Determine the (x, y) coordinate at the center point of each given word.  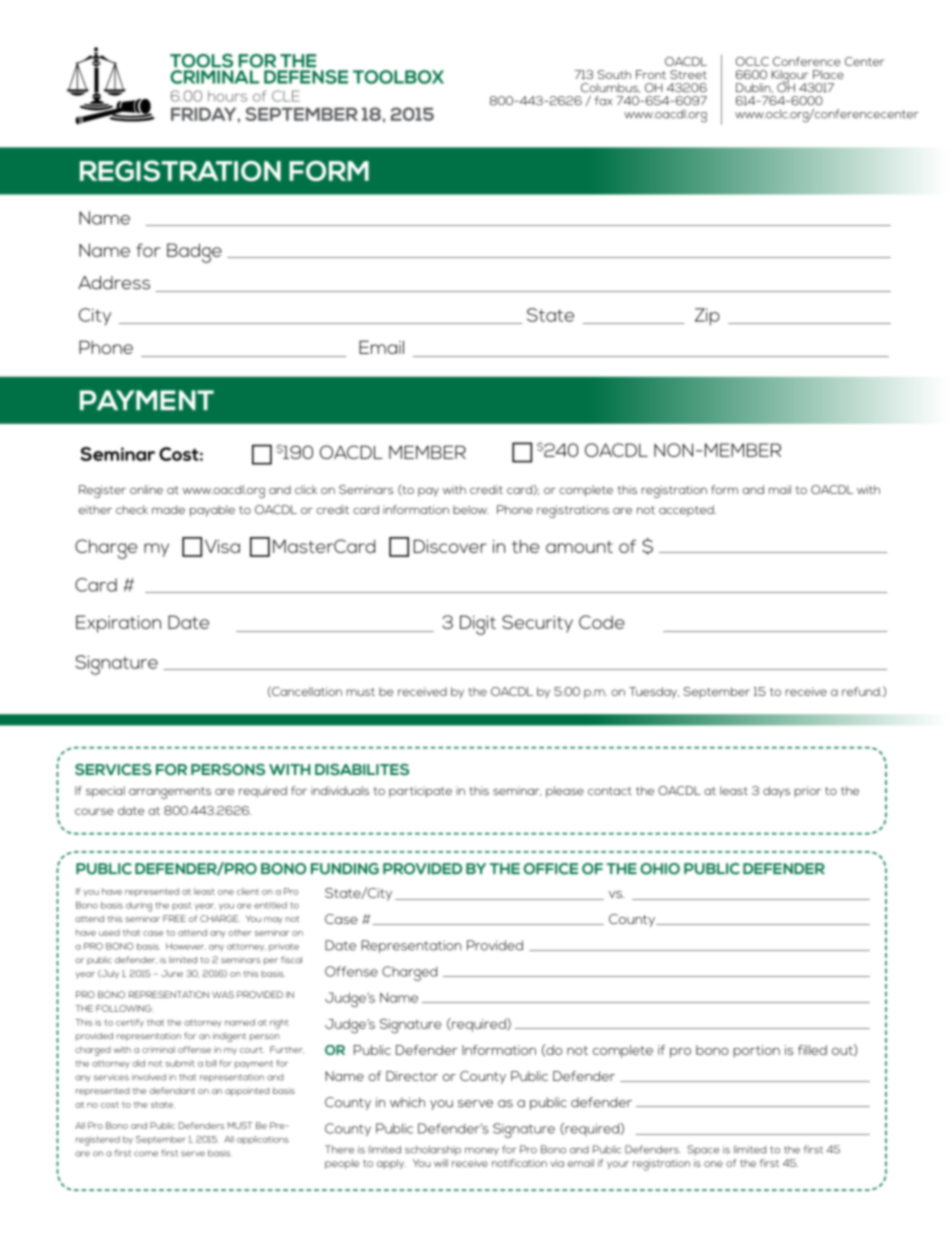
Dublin (754, 88)
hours (227, 96)
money (482, 1151)
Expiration (118, 624)
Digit (478, 625)
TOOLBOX (398, 77)
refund (862, 691)
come (146, 1154)
